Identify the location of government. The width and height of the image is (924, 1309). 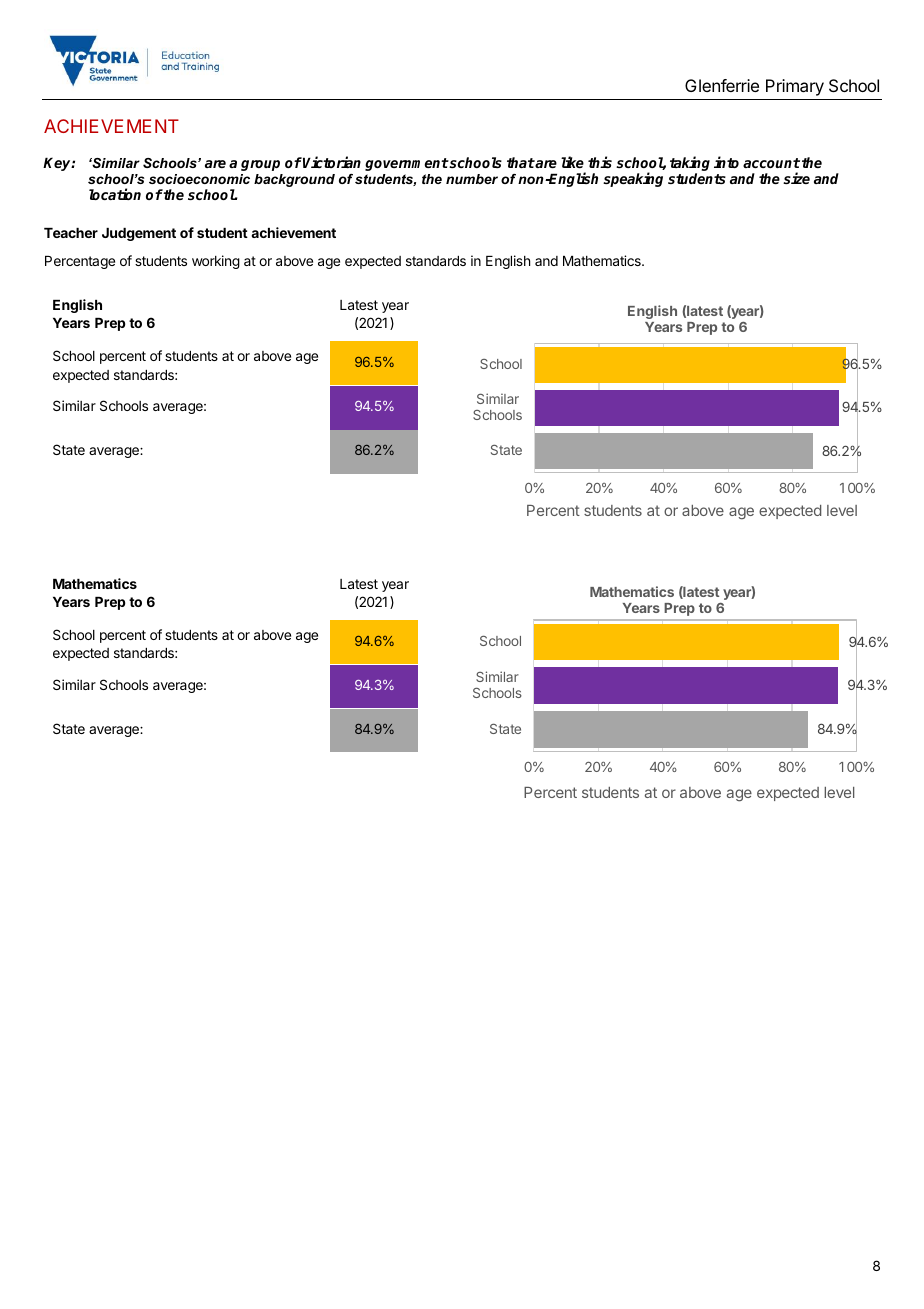
(407, 164).
